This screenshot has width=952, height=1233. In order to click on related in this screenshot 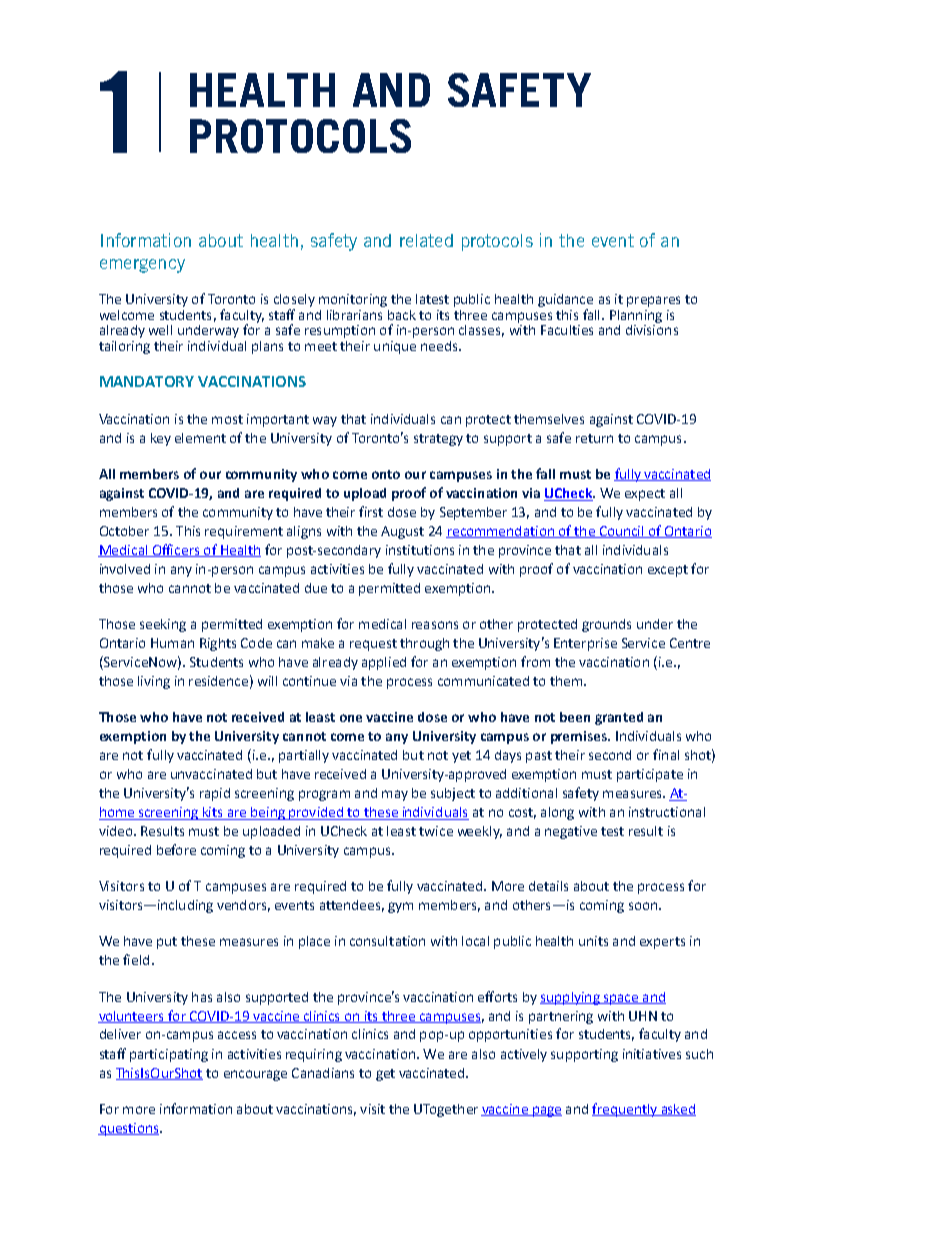, I will do `click(426, 240)`.
